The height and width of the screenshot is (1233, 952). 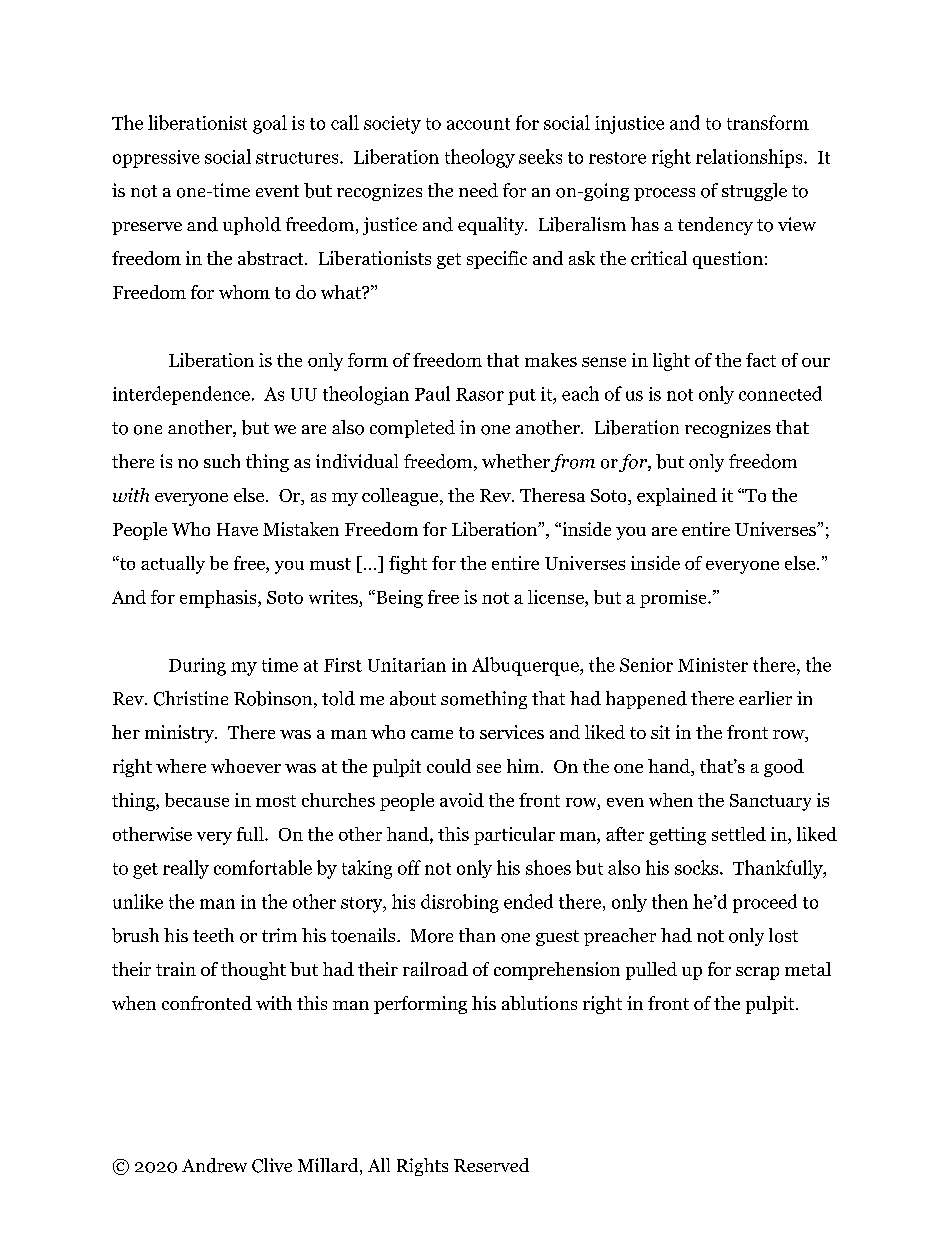 I want to click on Reserved, so click(x=491, y=1165).
